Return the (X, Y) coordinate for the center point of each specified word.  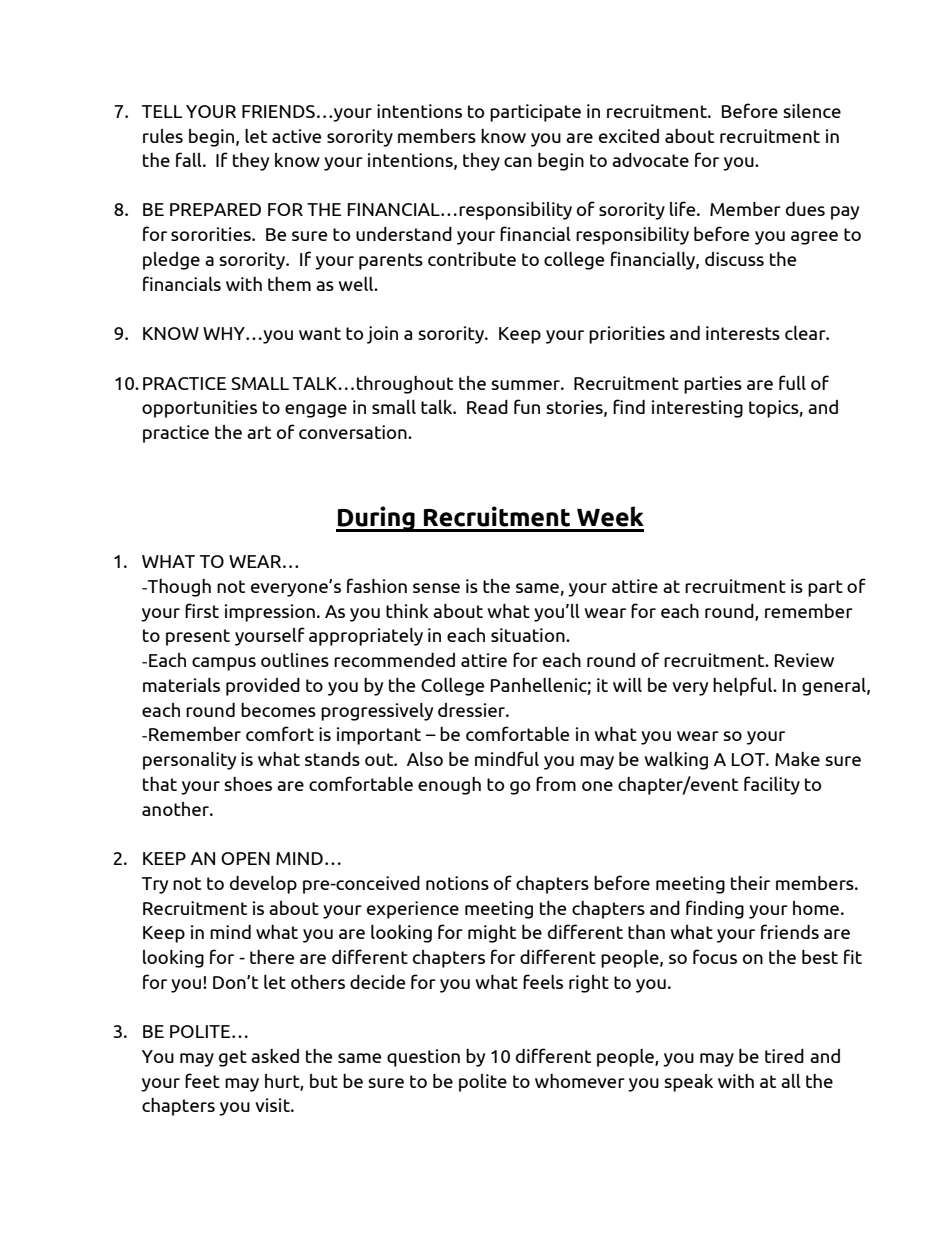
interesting (697, 409)
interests (743, 333)
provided (263, 687)
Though (178, 588)
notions (457, 883)
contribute (472, 259)
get (233, 1058)
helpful (744, 686)
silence (812, 111)
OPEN (245, 858)
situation (529, 635)
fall (190, 159)
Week (610, 516)
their (750, 883)
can (518, 162)
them (289, 284)
